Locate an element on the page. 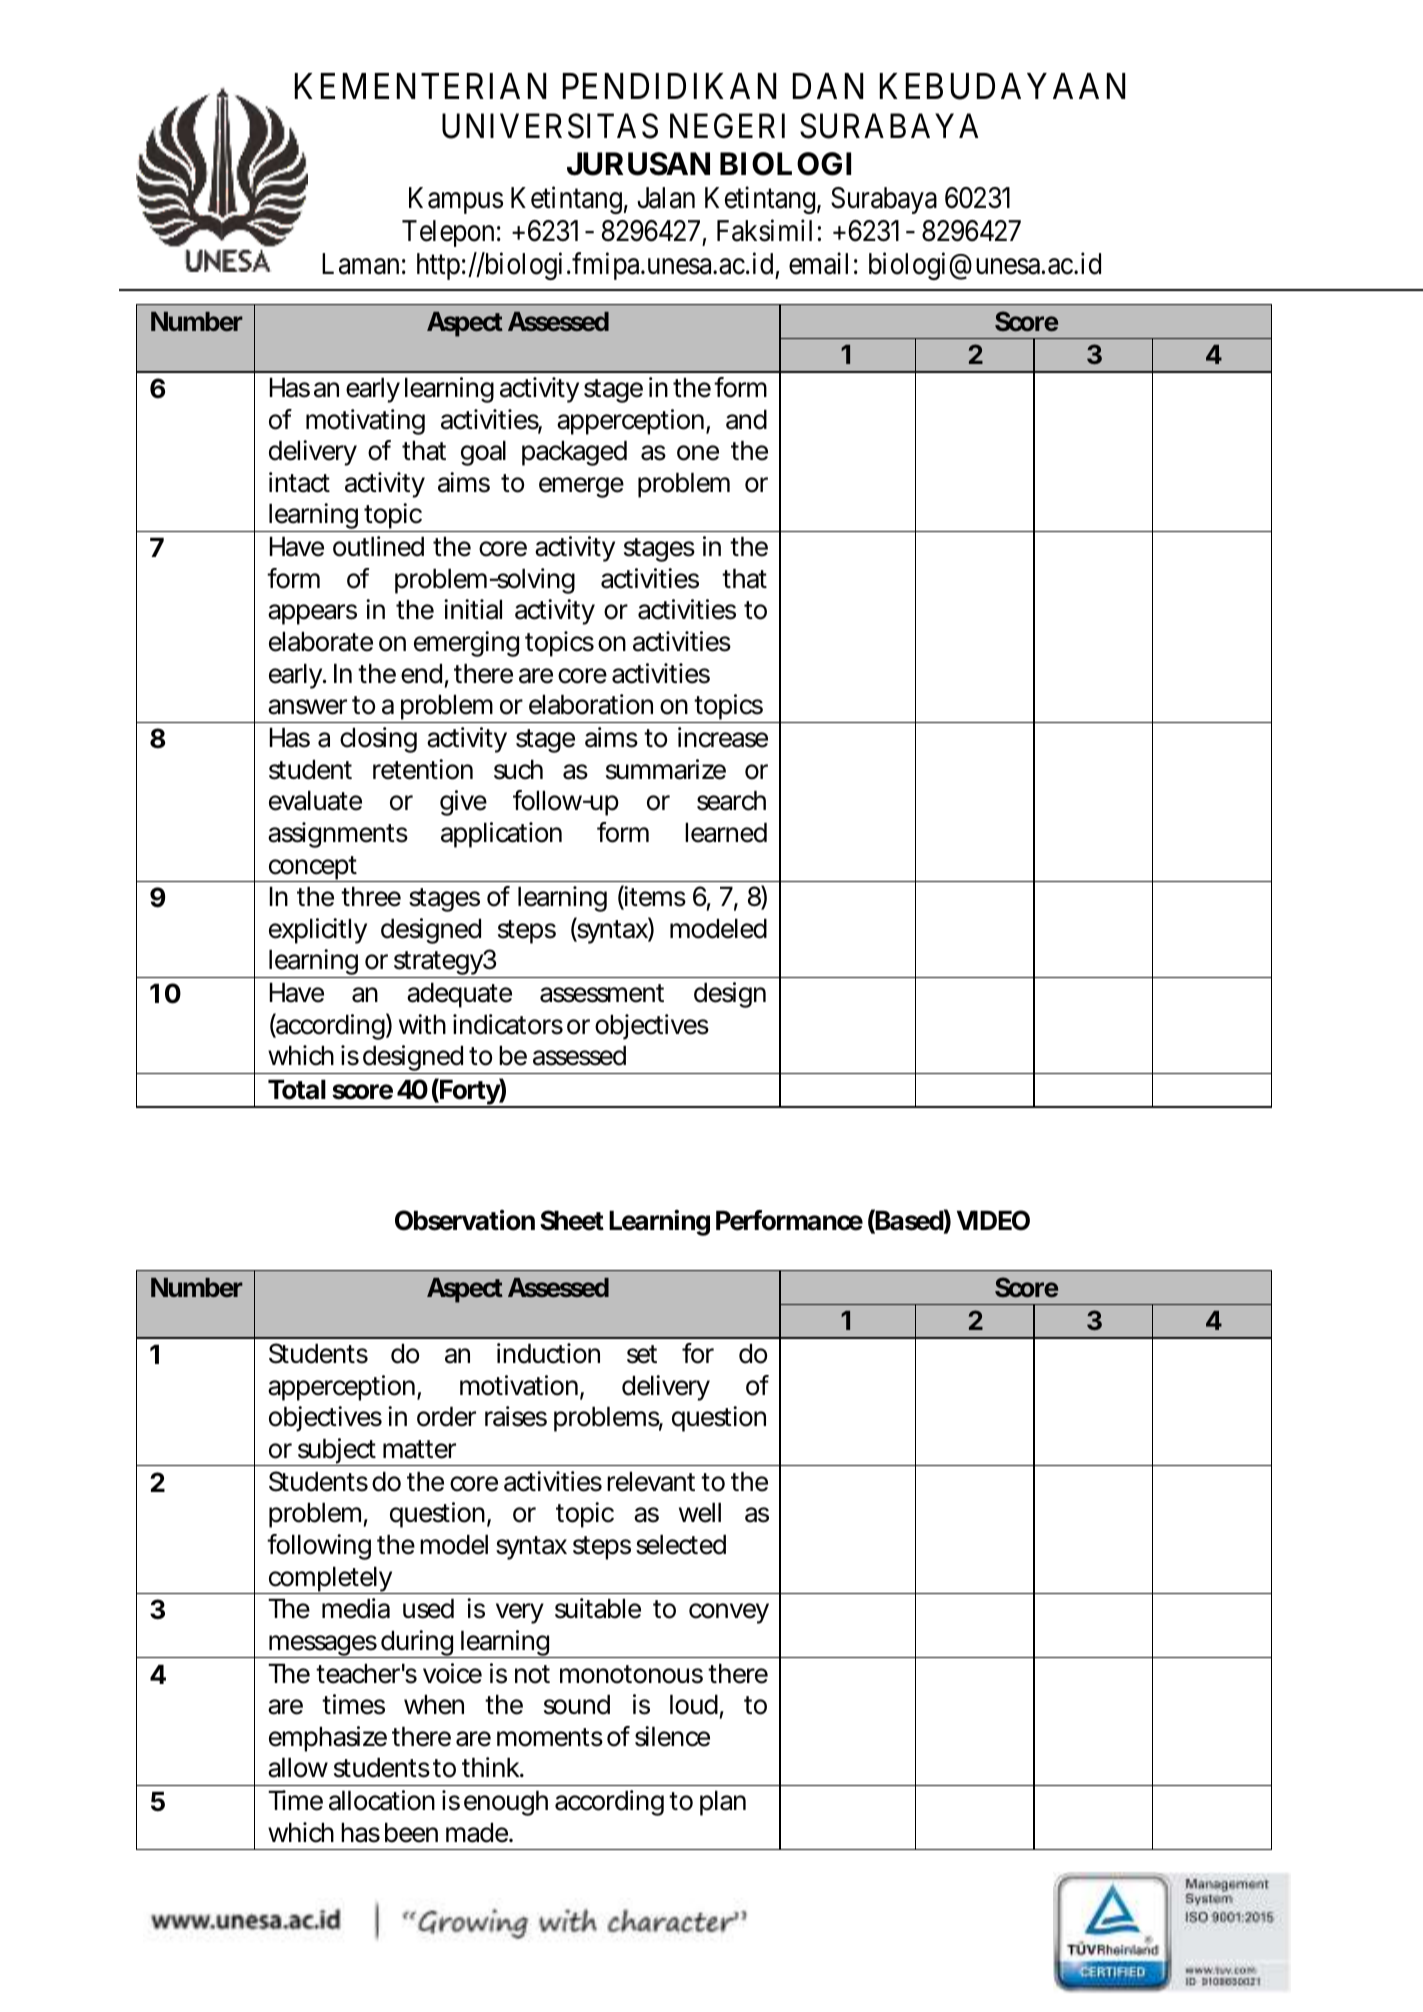  Laman is located at coordinates (360, 264).
